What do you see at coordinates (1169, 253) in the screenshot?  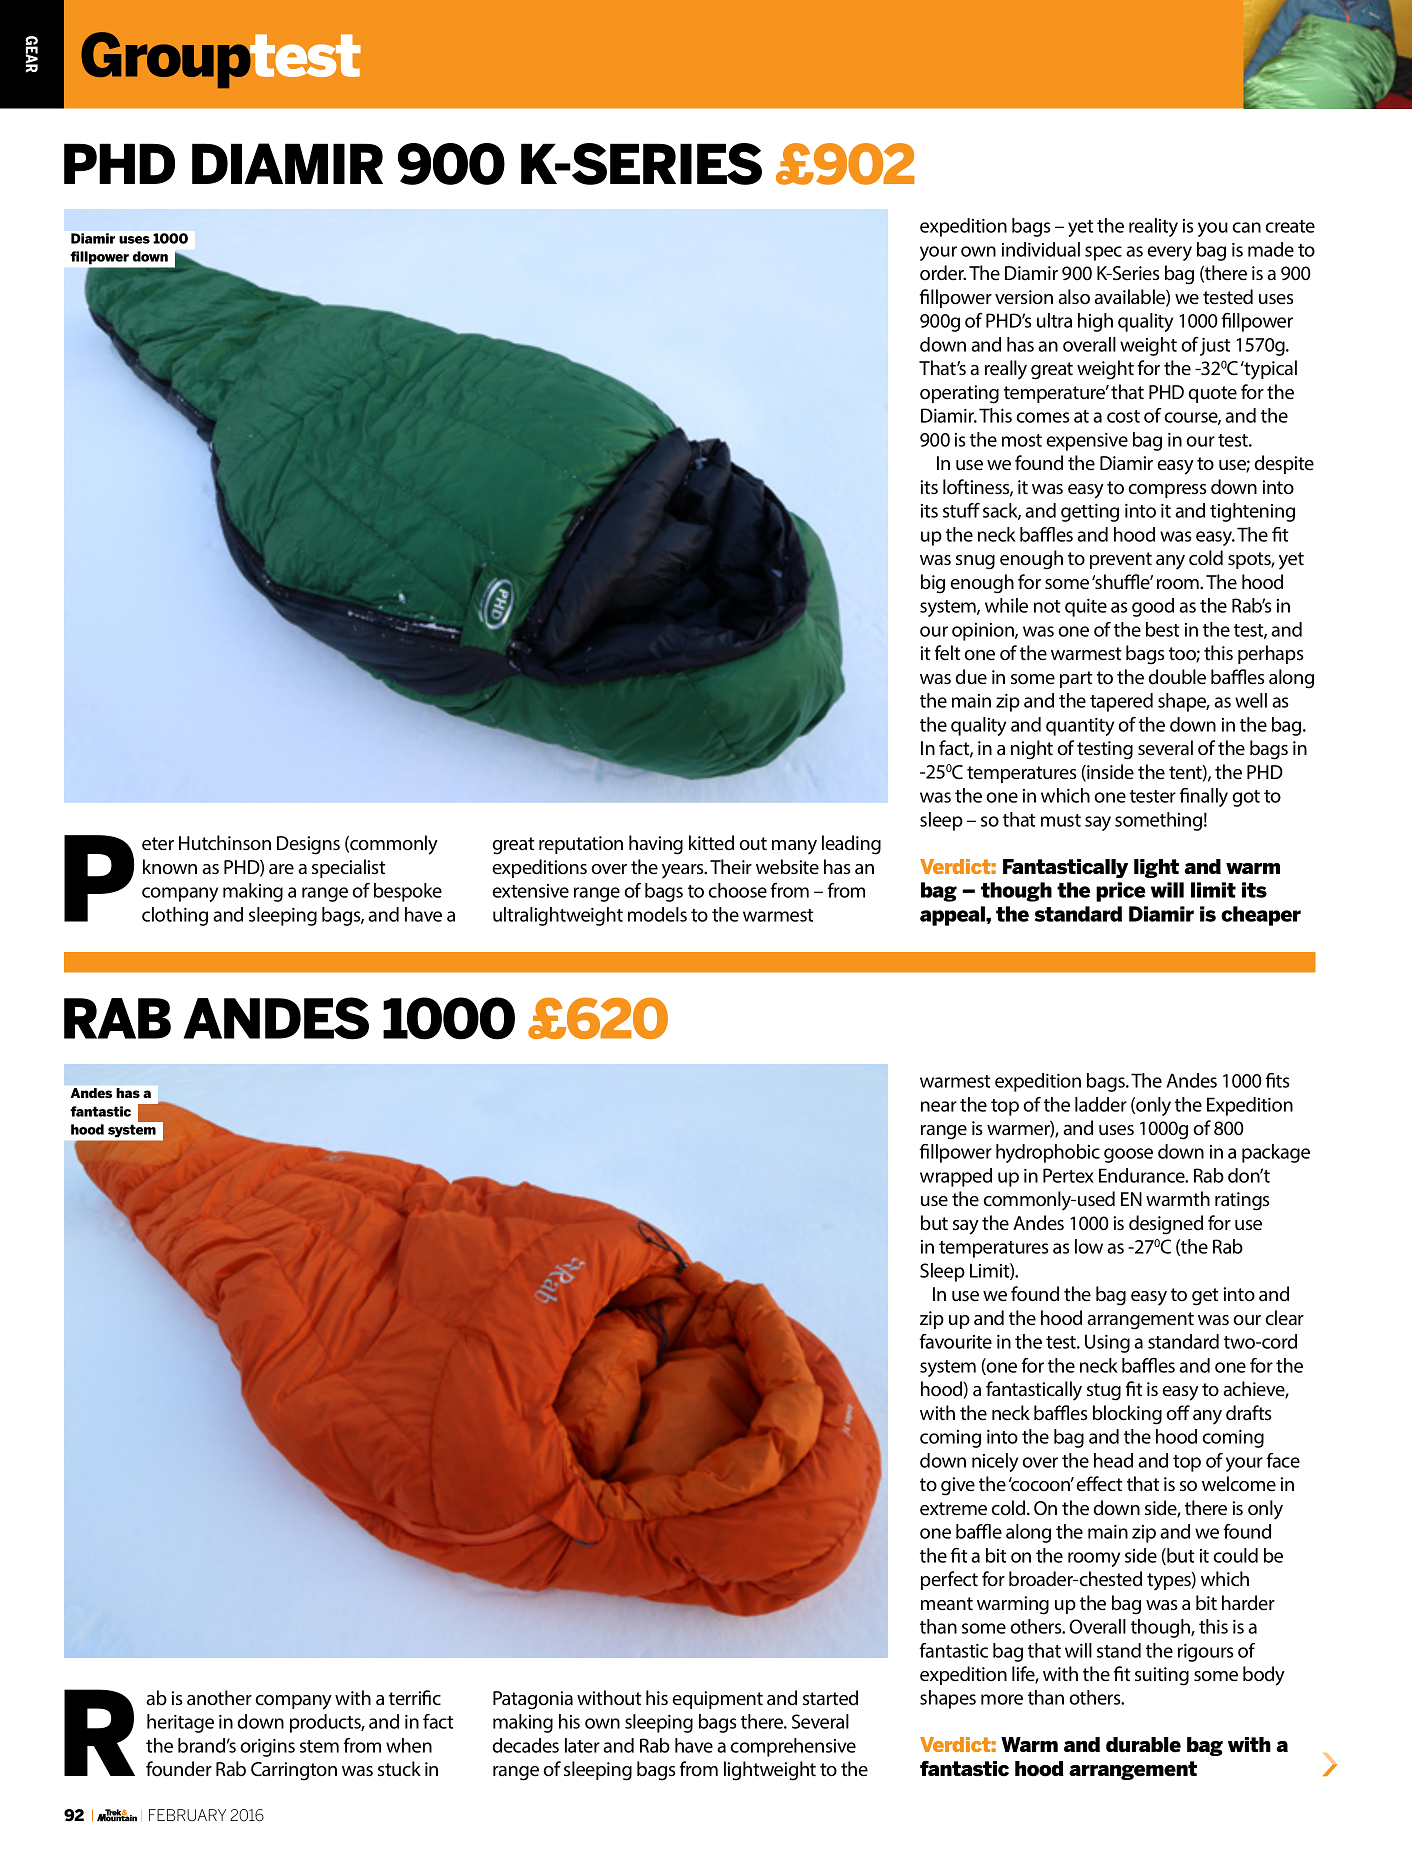 I see `every` at bounding box center [1169, 253].
